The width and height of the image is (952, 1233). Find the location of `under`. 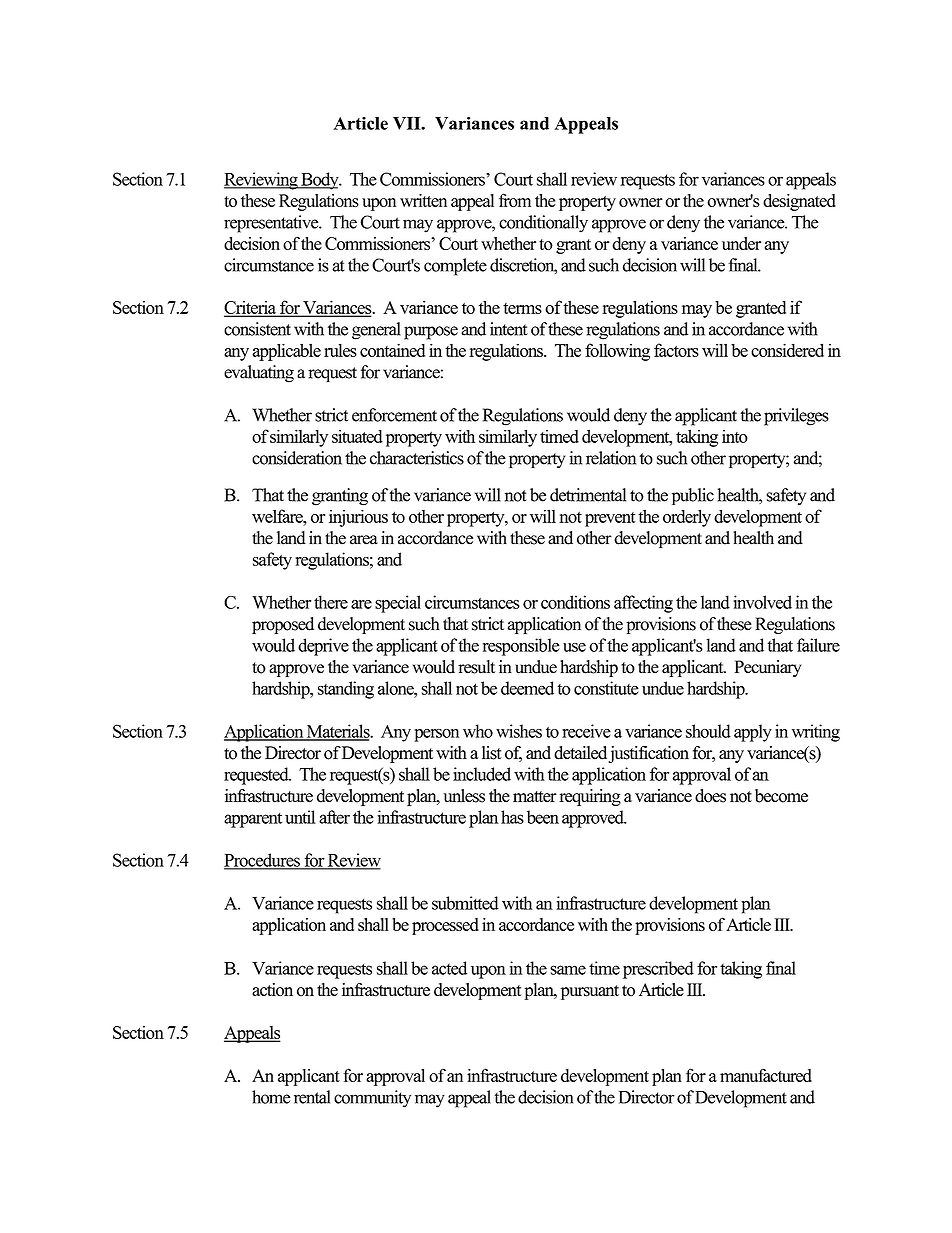

under is located at coordinates (741, 243).
